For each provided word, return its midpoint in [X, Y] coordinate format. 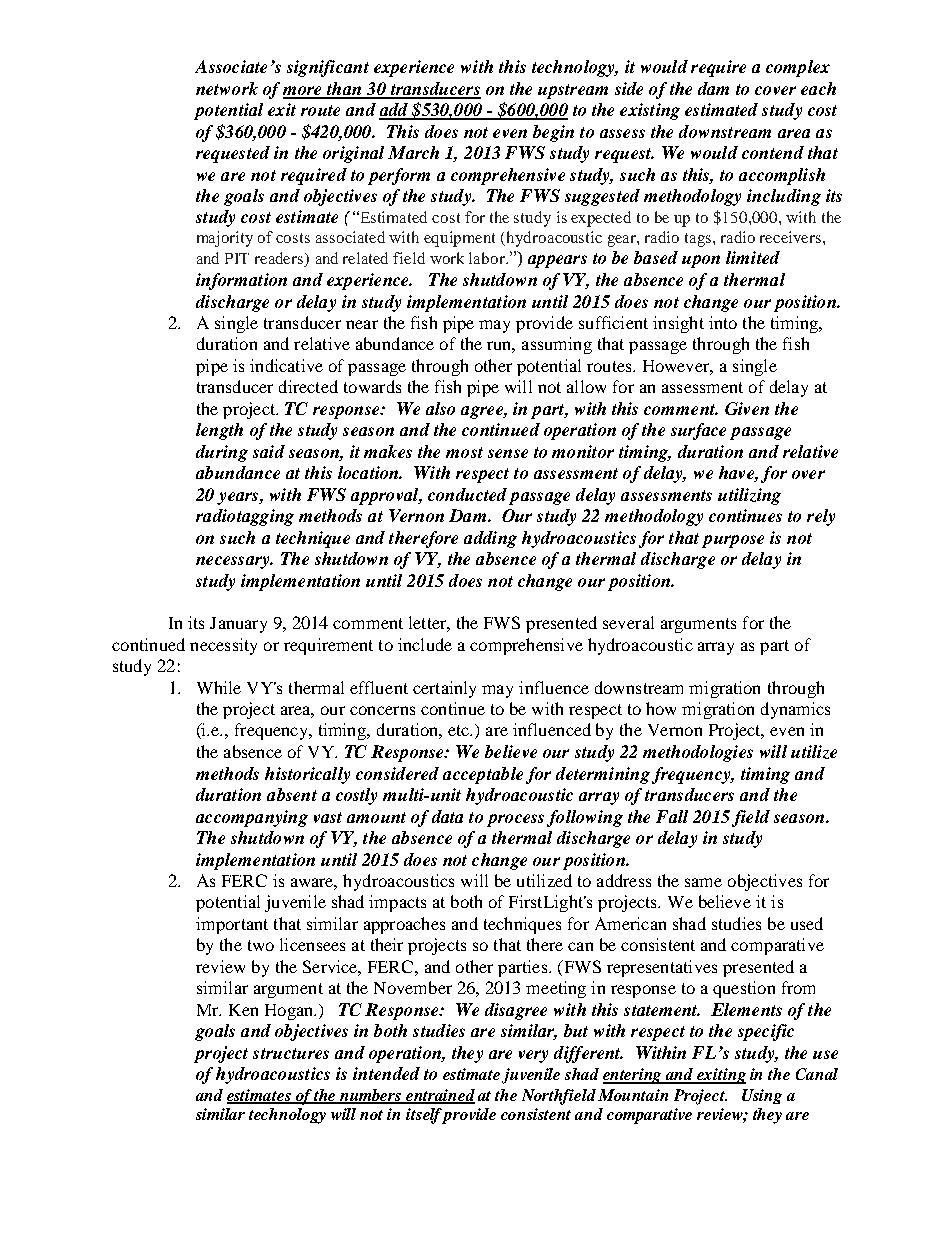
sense [508, 453]
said [269, 451]
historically [307, 775]
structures [291, 1053]
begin [553, 133]
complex [798, 68]
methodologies [698, 753]
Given [747, 408]
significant [328, 68]
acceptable [483, 775]
